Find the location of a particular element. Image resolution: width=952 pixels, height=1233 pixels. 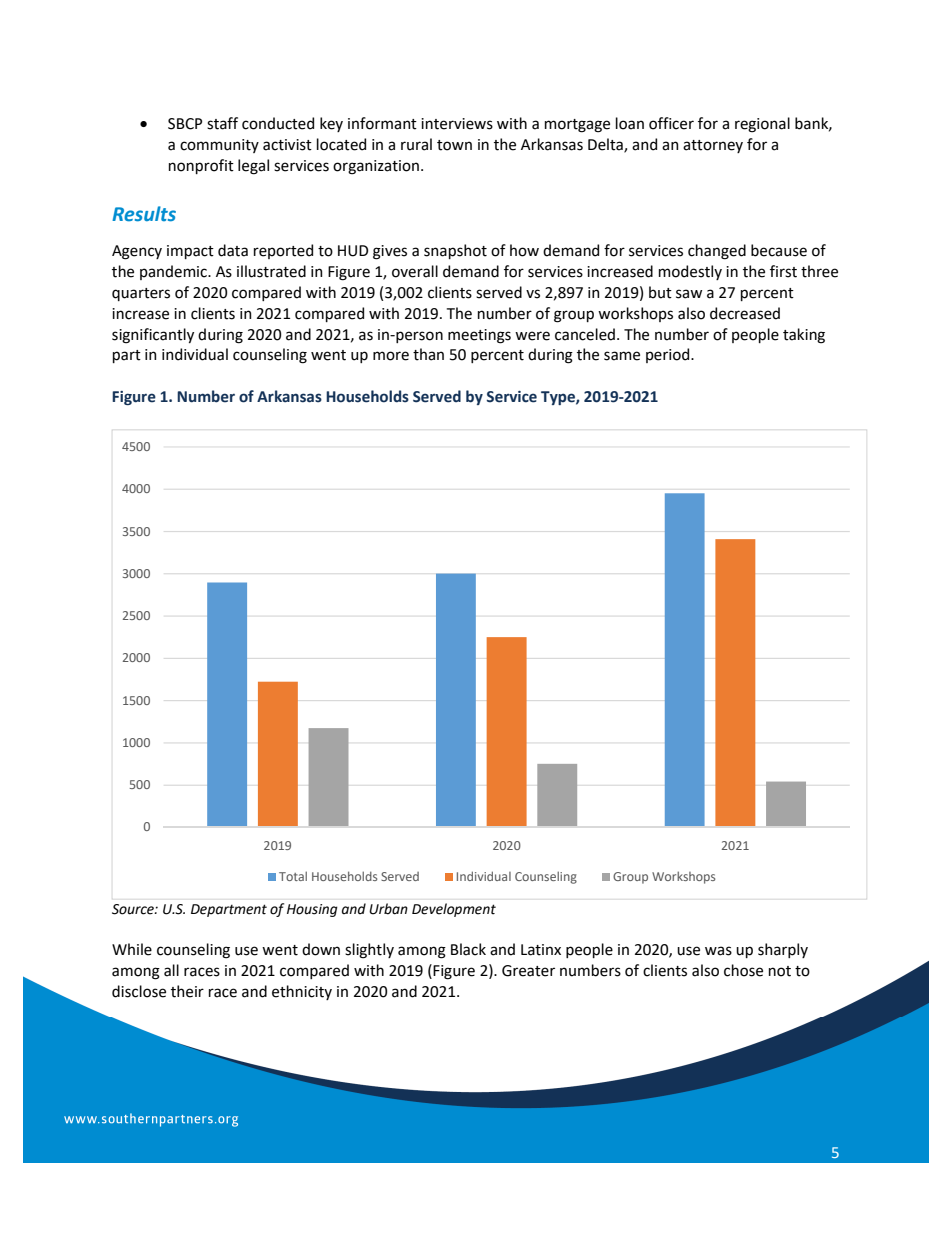

town is located at coordinates (454, 145).
